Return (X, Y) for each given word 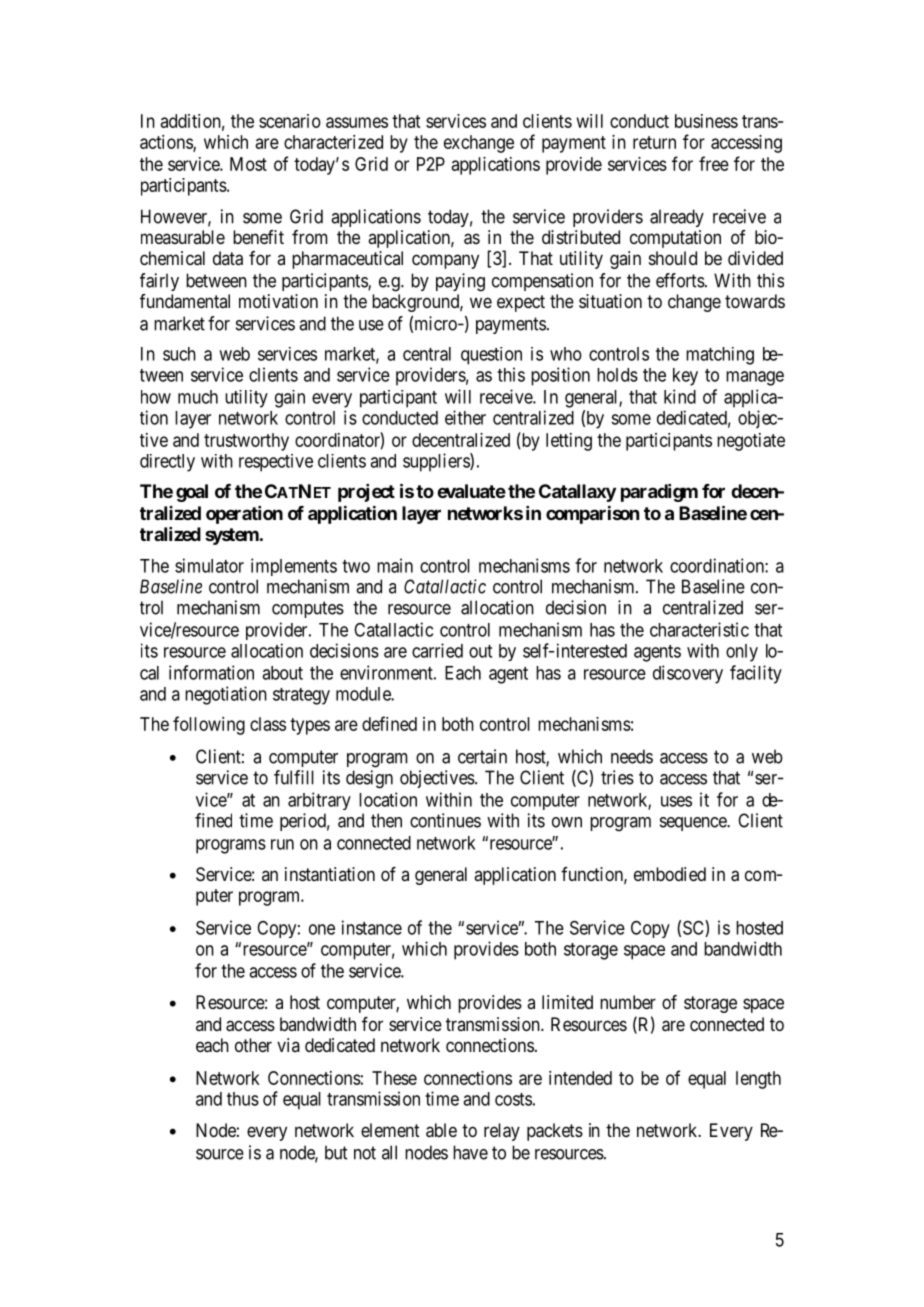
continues (445, 820)
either (465, 417)
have (470, 1152)
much (198, 397)
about (282, 673)
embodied (670, 874)
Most (248, 164)
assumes (357, 122)
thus (243, 1099)
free (714, 163)
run (282, 844)
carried (437, 650)
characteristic (699, 629)
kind (680, 396)
